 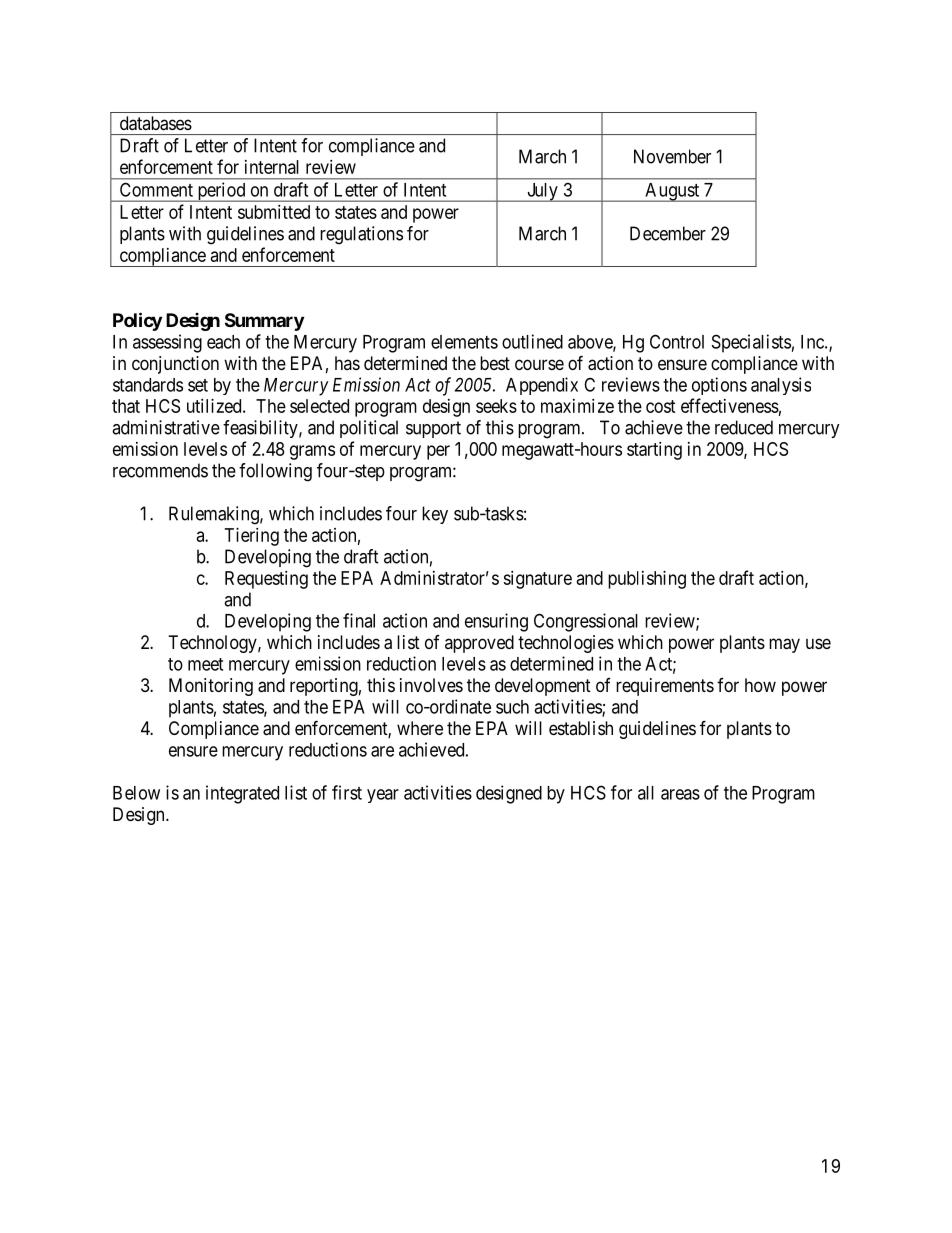 What do you see at coordinates (242, 794) in the document?
I see `integrated` at bounding box center [242, 794].
